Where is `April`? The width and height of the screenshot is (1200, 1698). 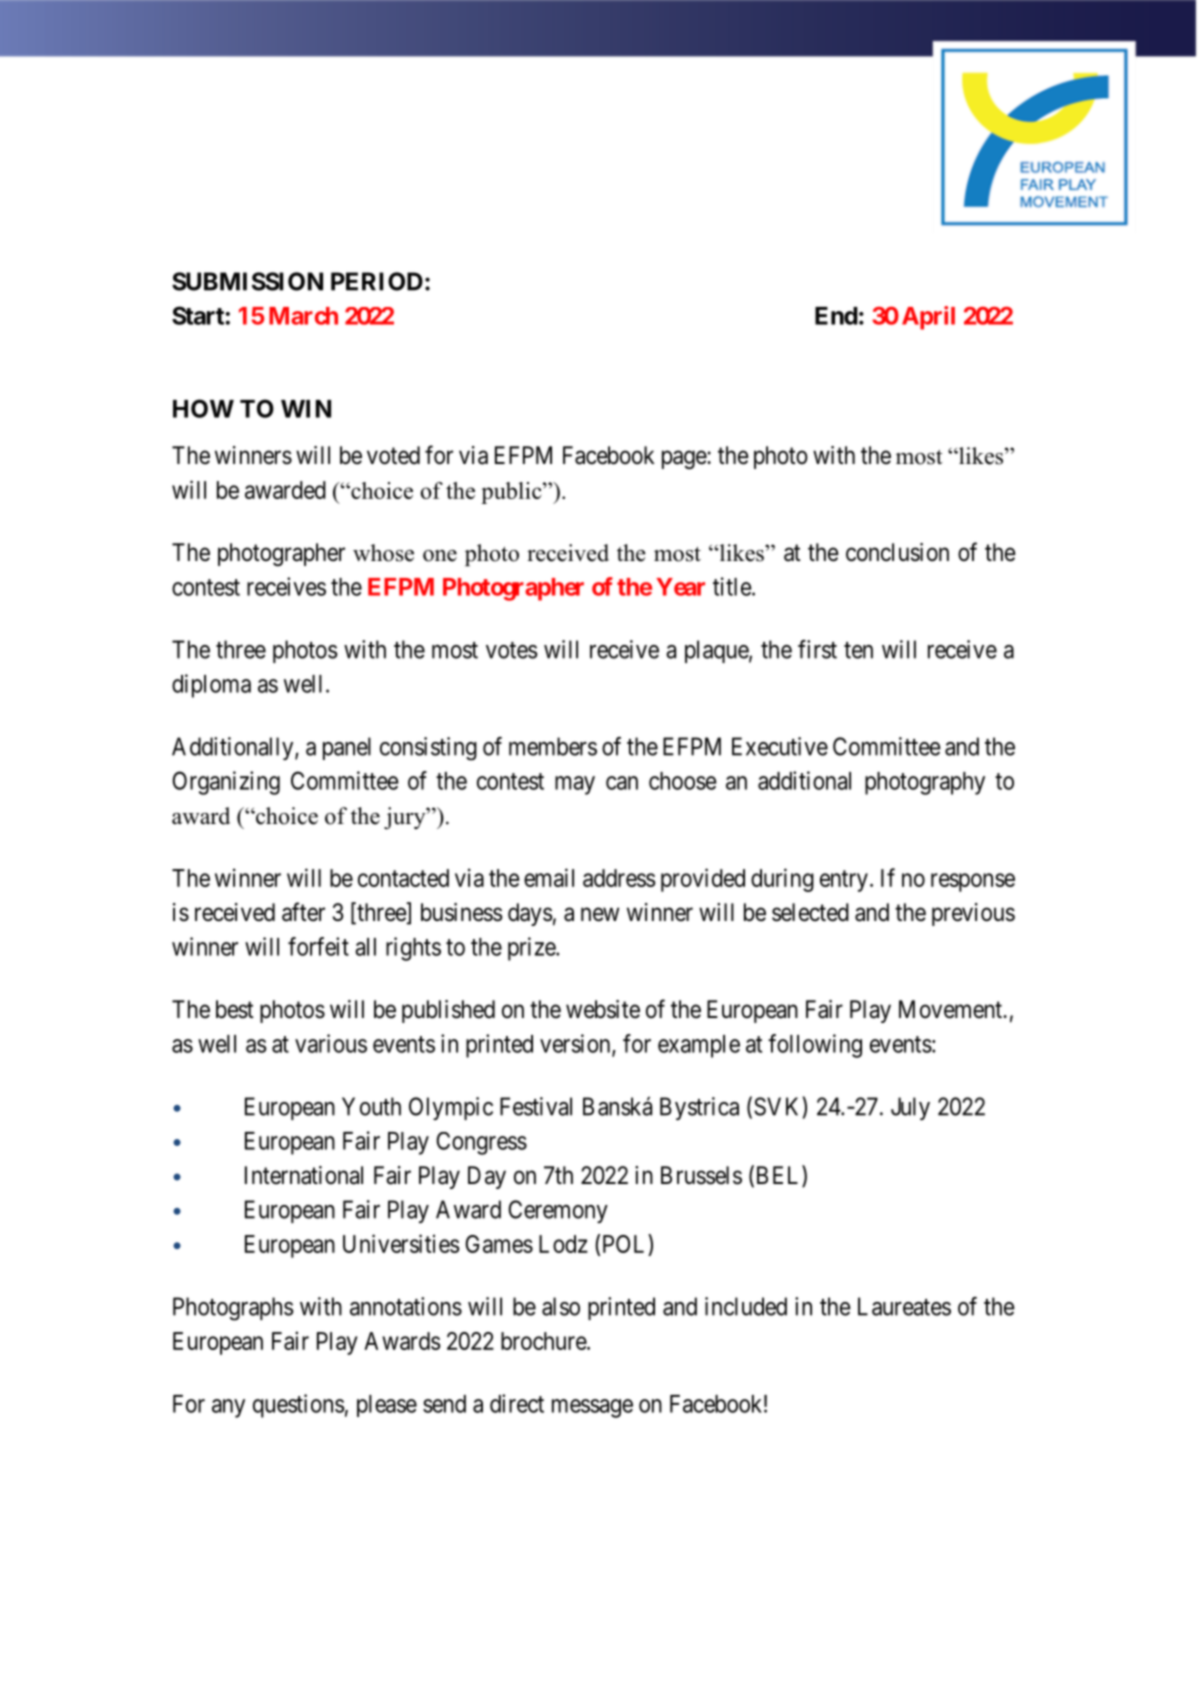
April is located at coordinates (928, 318).
